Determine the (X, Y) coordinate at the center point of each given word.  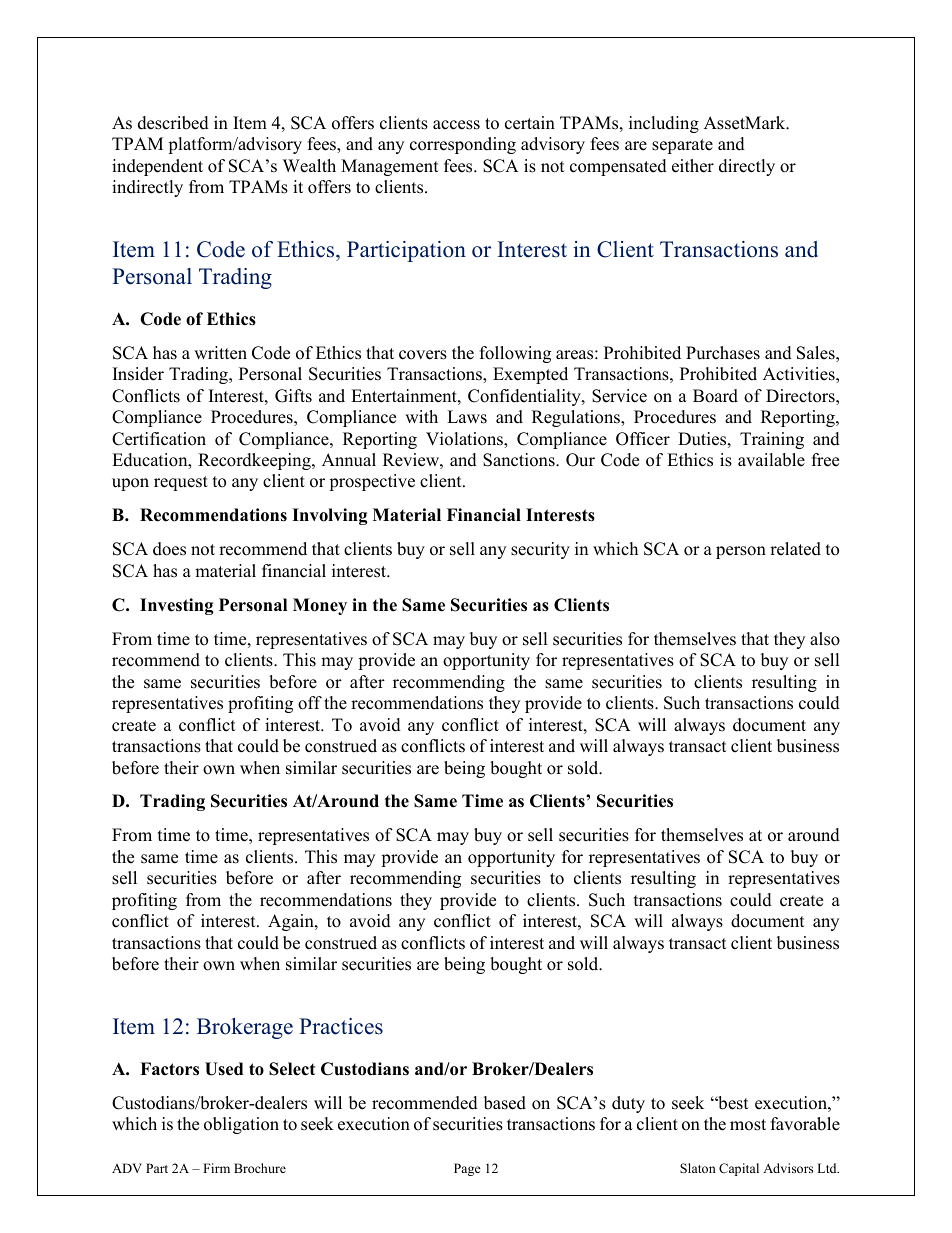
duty (628, 1104)
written (220, 353)
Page (467, 1169)
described (173, 123)
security (540, 550)
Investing (177, 606)
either (693, 166)
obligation (241, 1125)
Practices (341, 1026)
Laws (467, 417)
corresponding (463, 145)
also (825, 639)
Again (292, 922)
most (748, 1125)
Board (715, 396)
